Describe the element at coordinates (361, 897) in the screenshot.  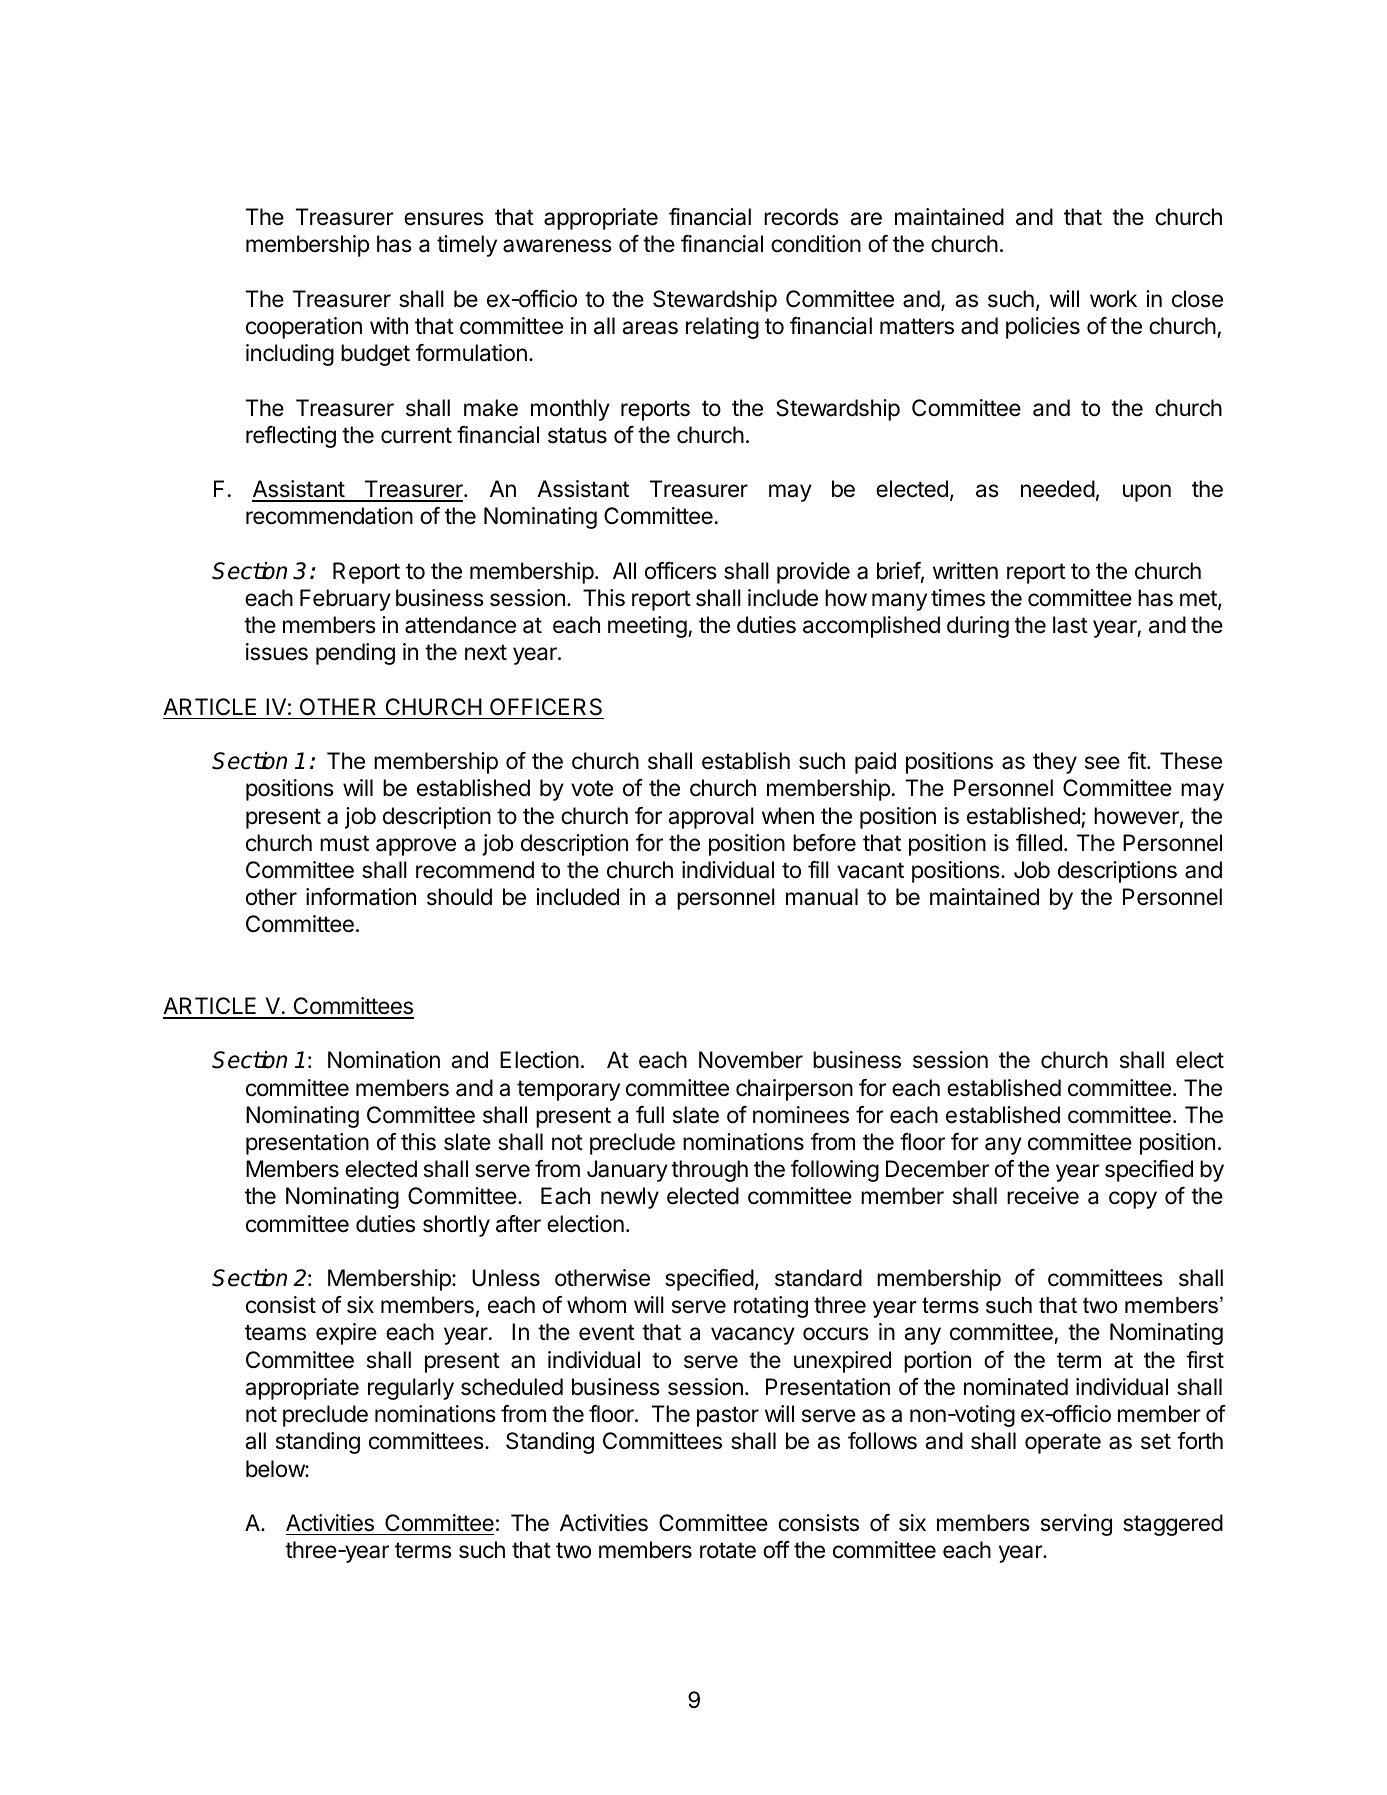
I see `information` at that location.
